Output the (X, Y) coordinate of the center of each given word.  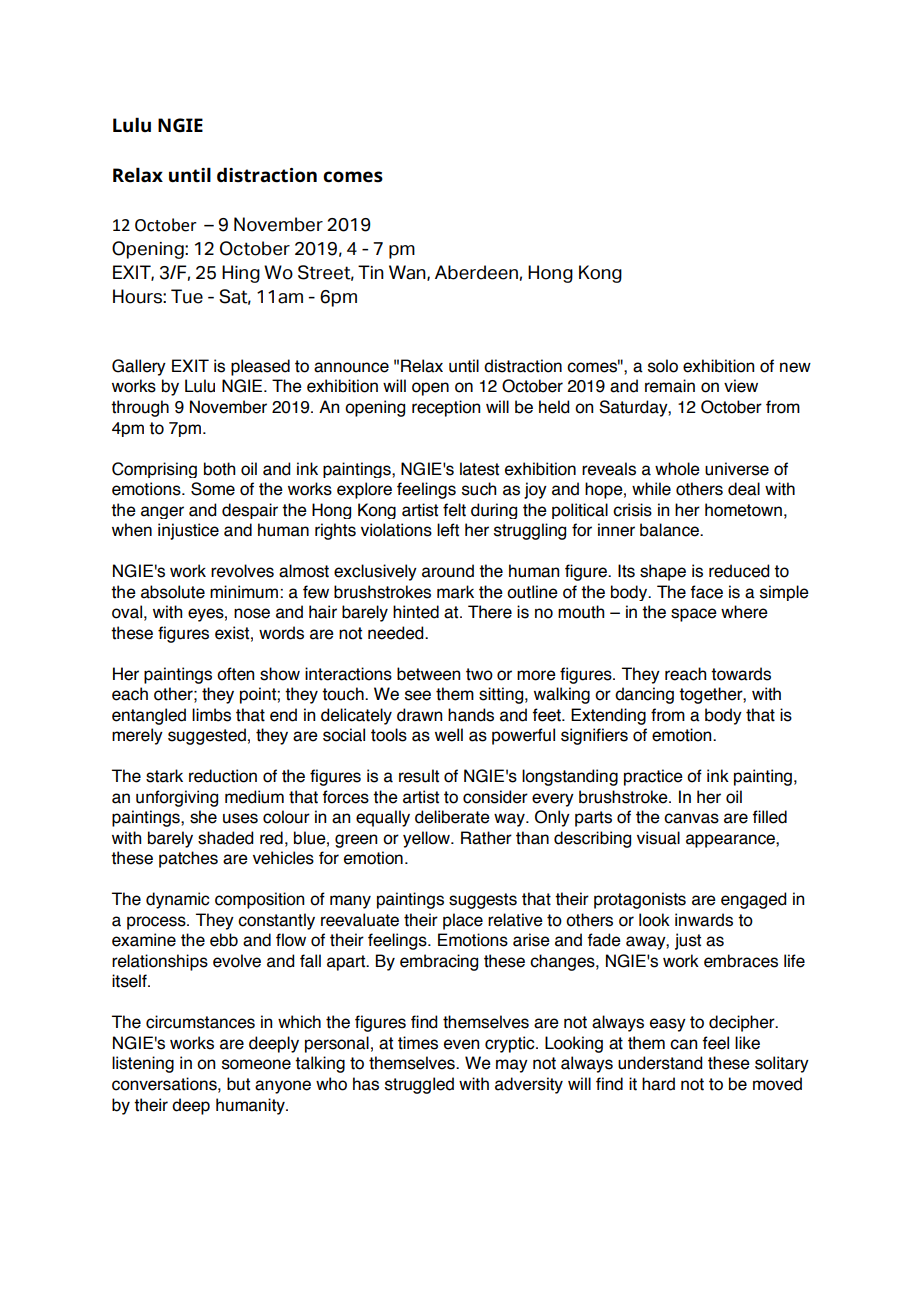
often (235, 674)
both (219, 469)
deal (744, 489)
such (479, 489)
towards (741, 674)
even (461, 1044)
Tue (187, 296)
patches (188, 859)
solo (663, 366)
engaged (753, 900)
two (479, 674)
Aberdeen (476, 272)
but (238, 1084)
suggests (483, 901)
